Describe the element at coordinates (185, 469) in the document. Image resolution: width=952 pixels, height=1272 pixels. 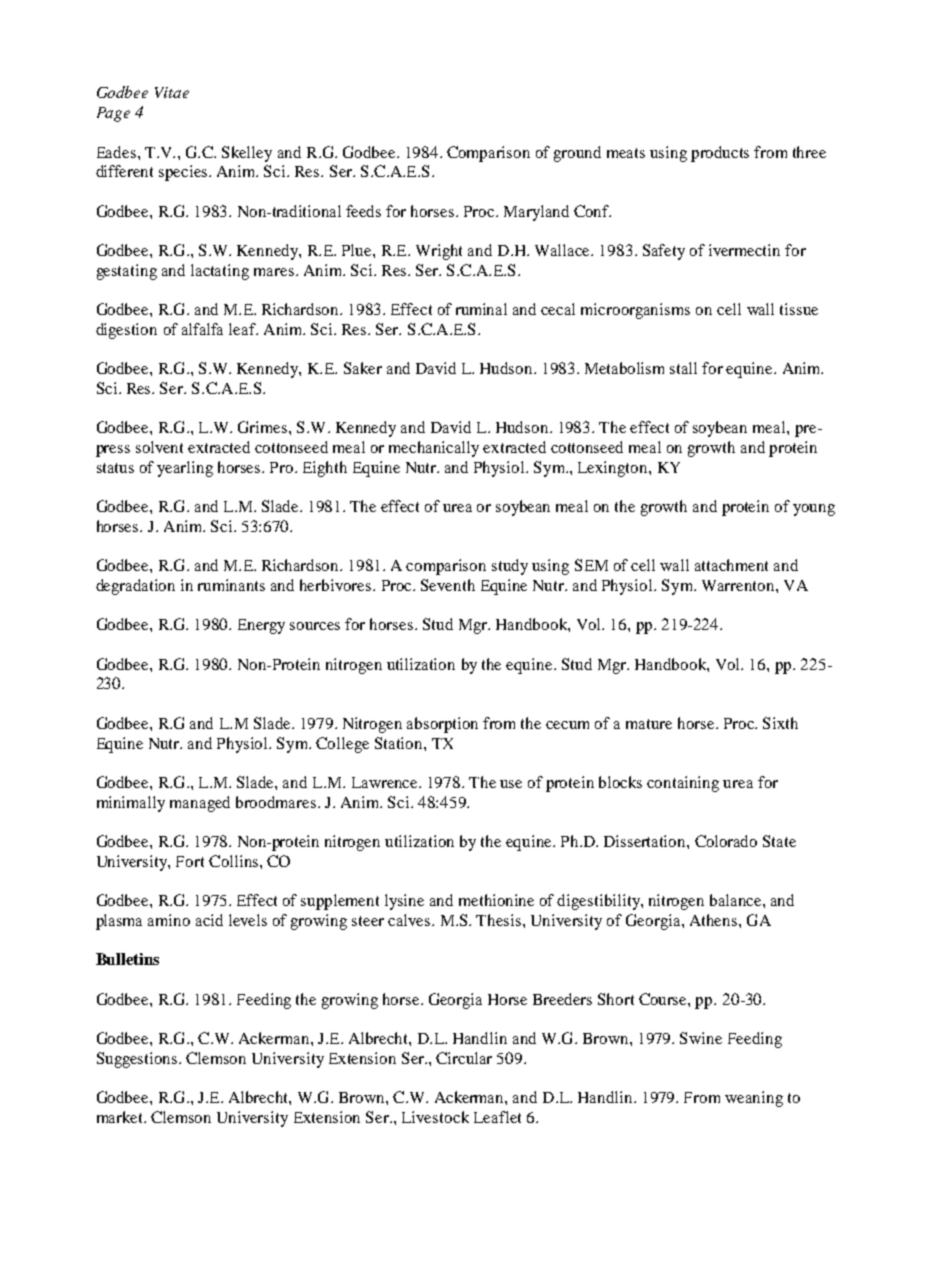
I see `yearling` at that location.
